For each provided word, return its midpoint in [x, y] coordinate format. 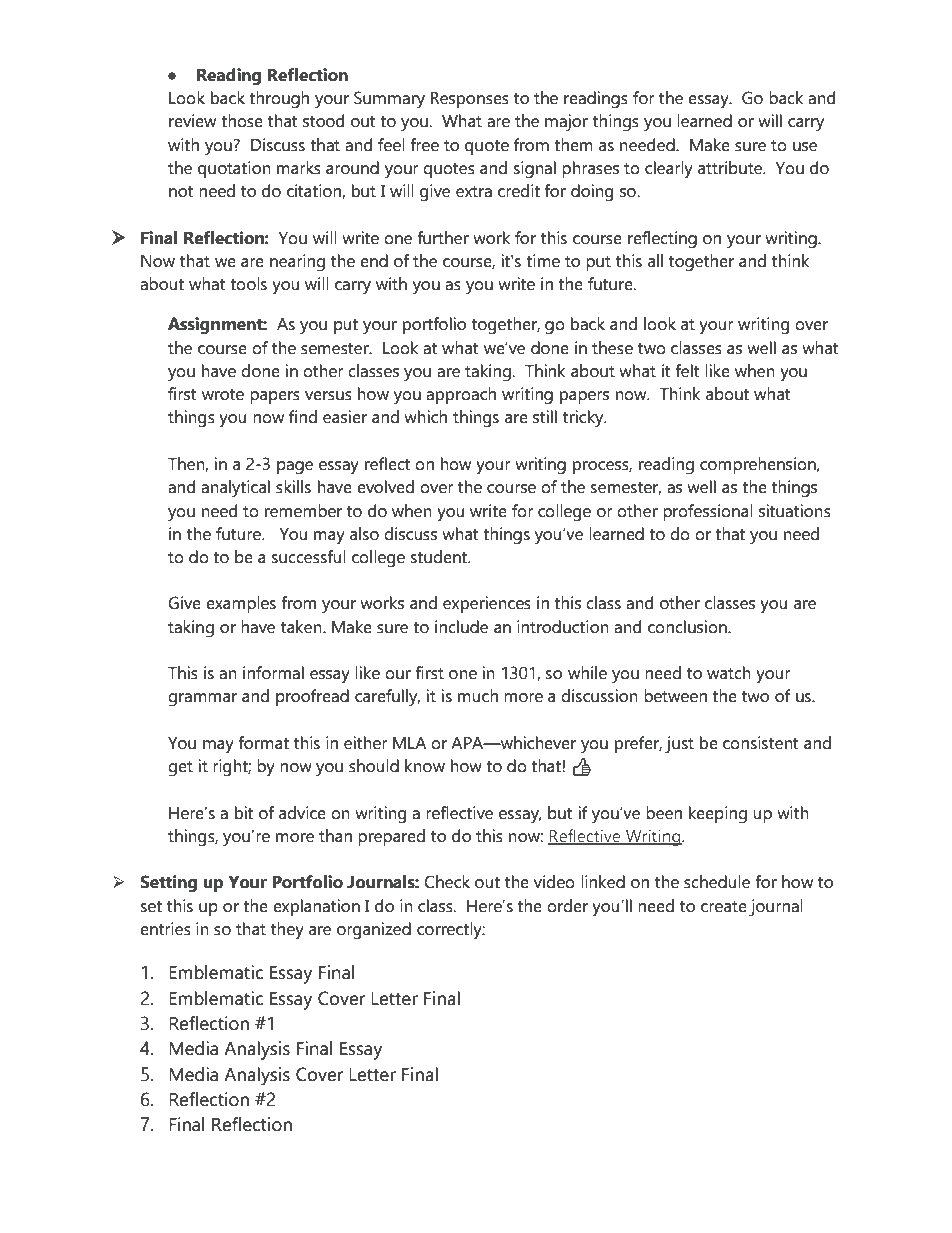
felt [687, 371]
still [545, 417]
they [287, 931]
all [655, 261]
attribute [731, 168]
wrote [223, 395]
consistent [760, 743]
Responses [469, 100]
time [543, 261]
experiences [487, 604]
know [425, 766]
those [242, 121]
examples [241, 604]
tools [248, 284]
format [263, 743]
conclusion [688, 627]
